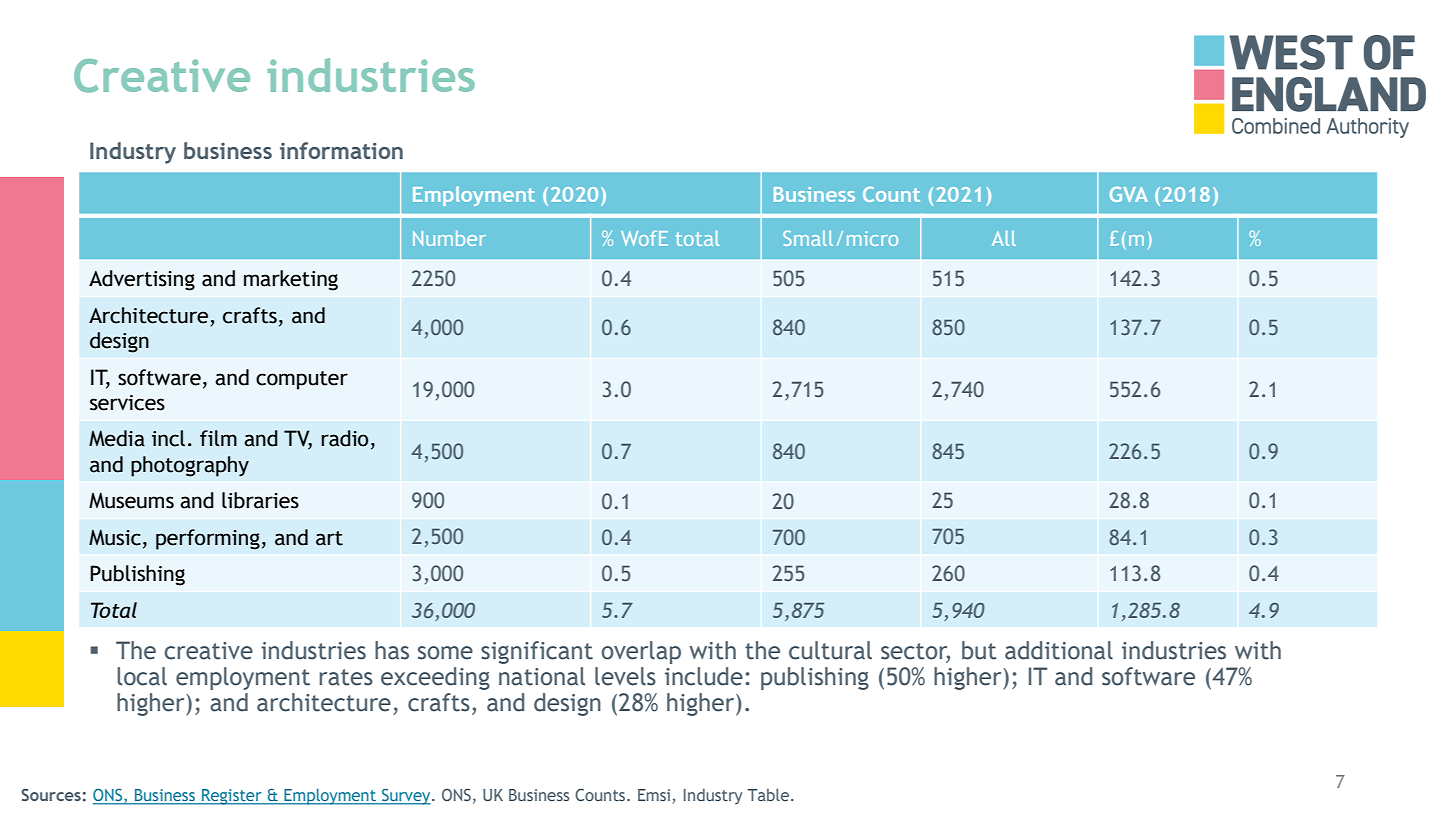 The width and height of the screenshot is (1456, 819). What do you see at coordinates (449, 238) in the screenshot?
I see `Number` at bounding box center [449, 238].
